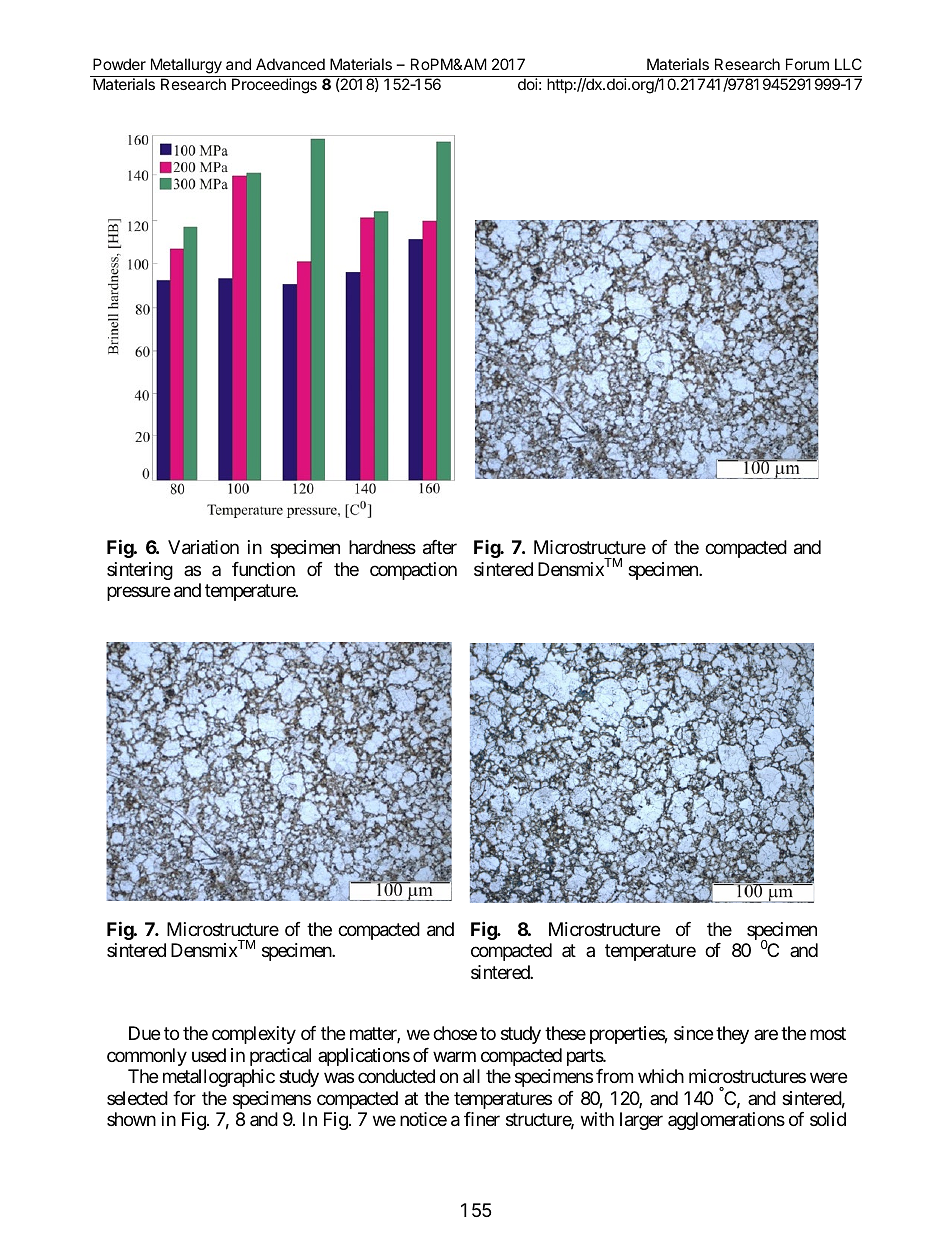  I want to click on used, so click(209, 1055).
